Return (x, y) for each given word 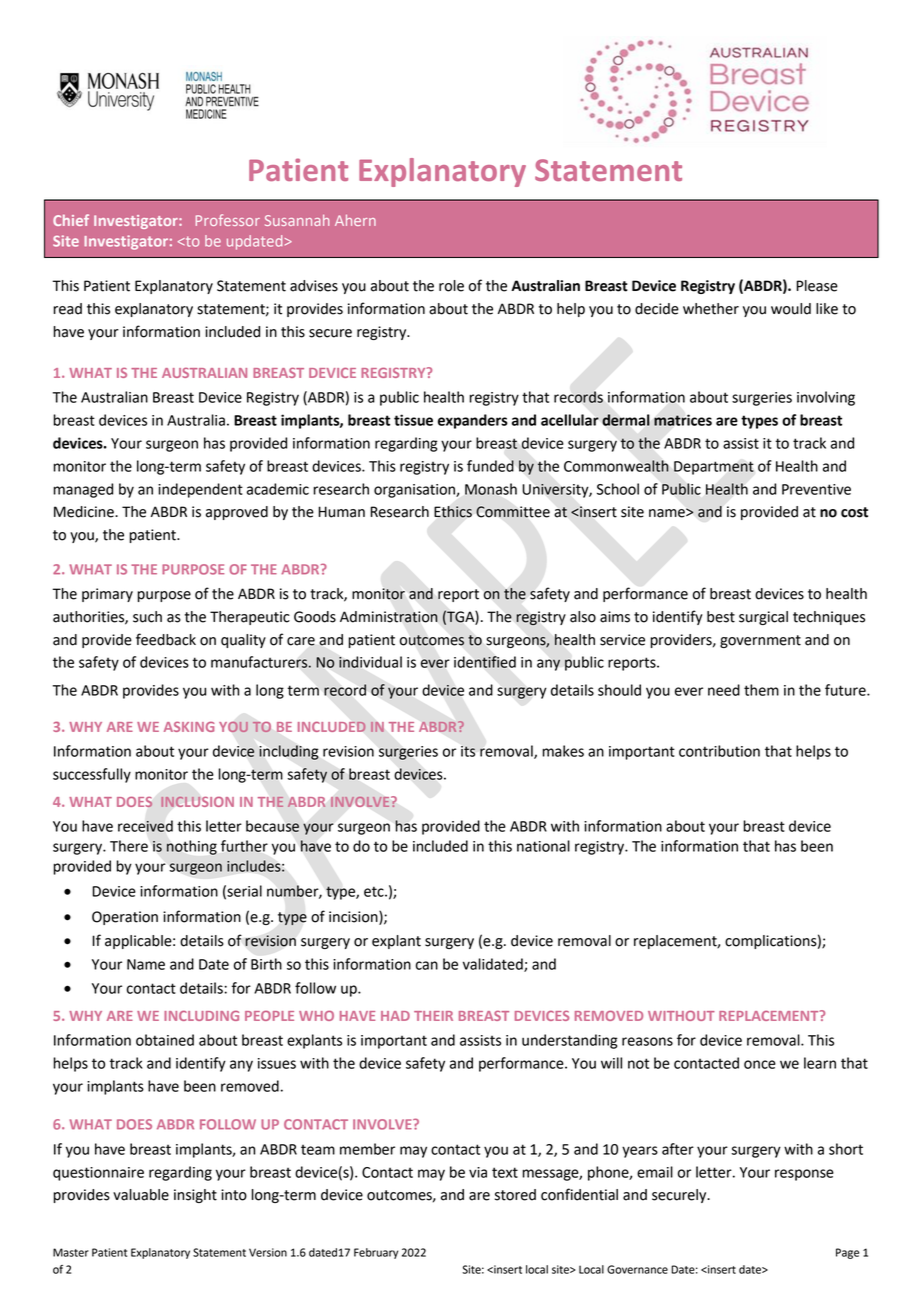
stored (515, 1195)
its (468, 751)
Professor (228, 220)
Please (817, 286)
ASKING (189, 726)
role (451, 286)
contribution (719, 751)
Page (847, 1253)
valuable (141, 1195)
